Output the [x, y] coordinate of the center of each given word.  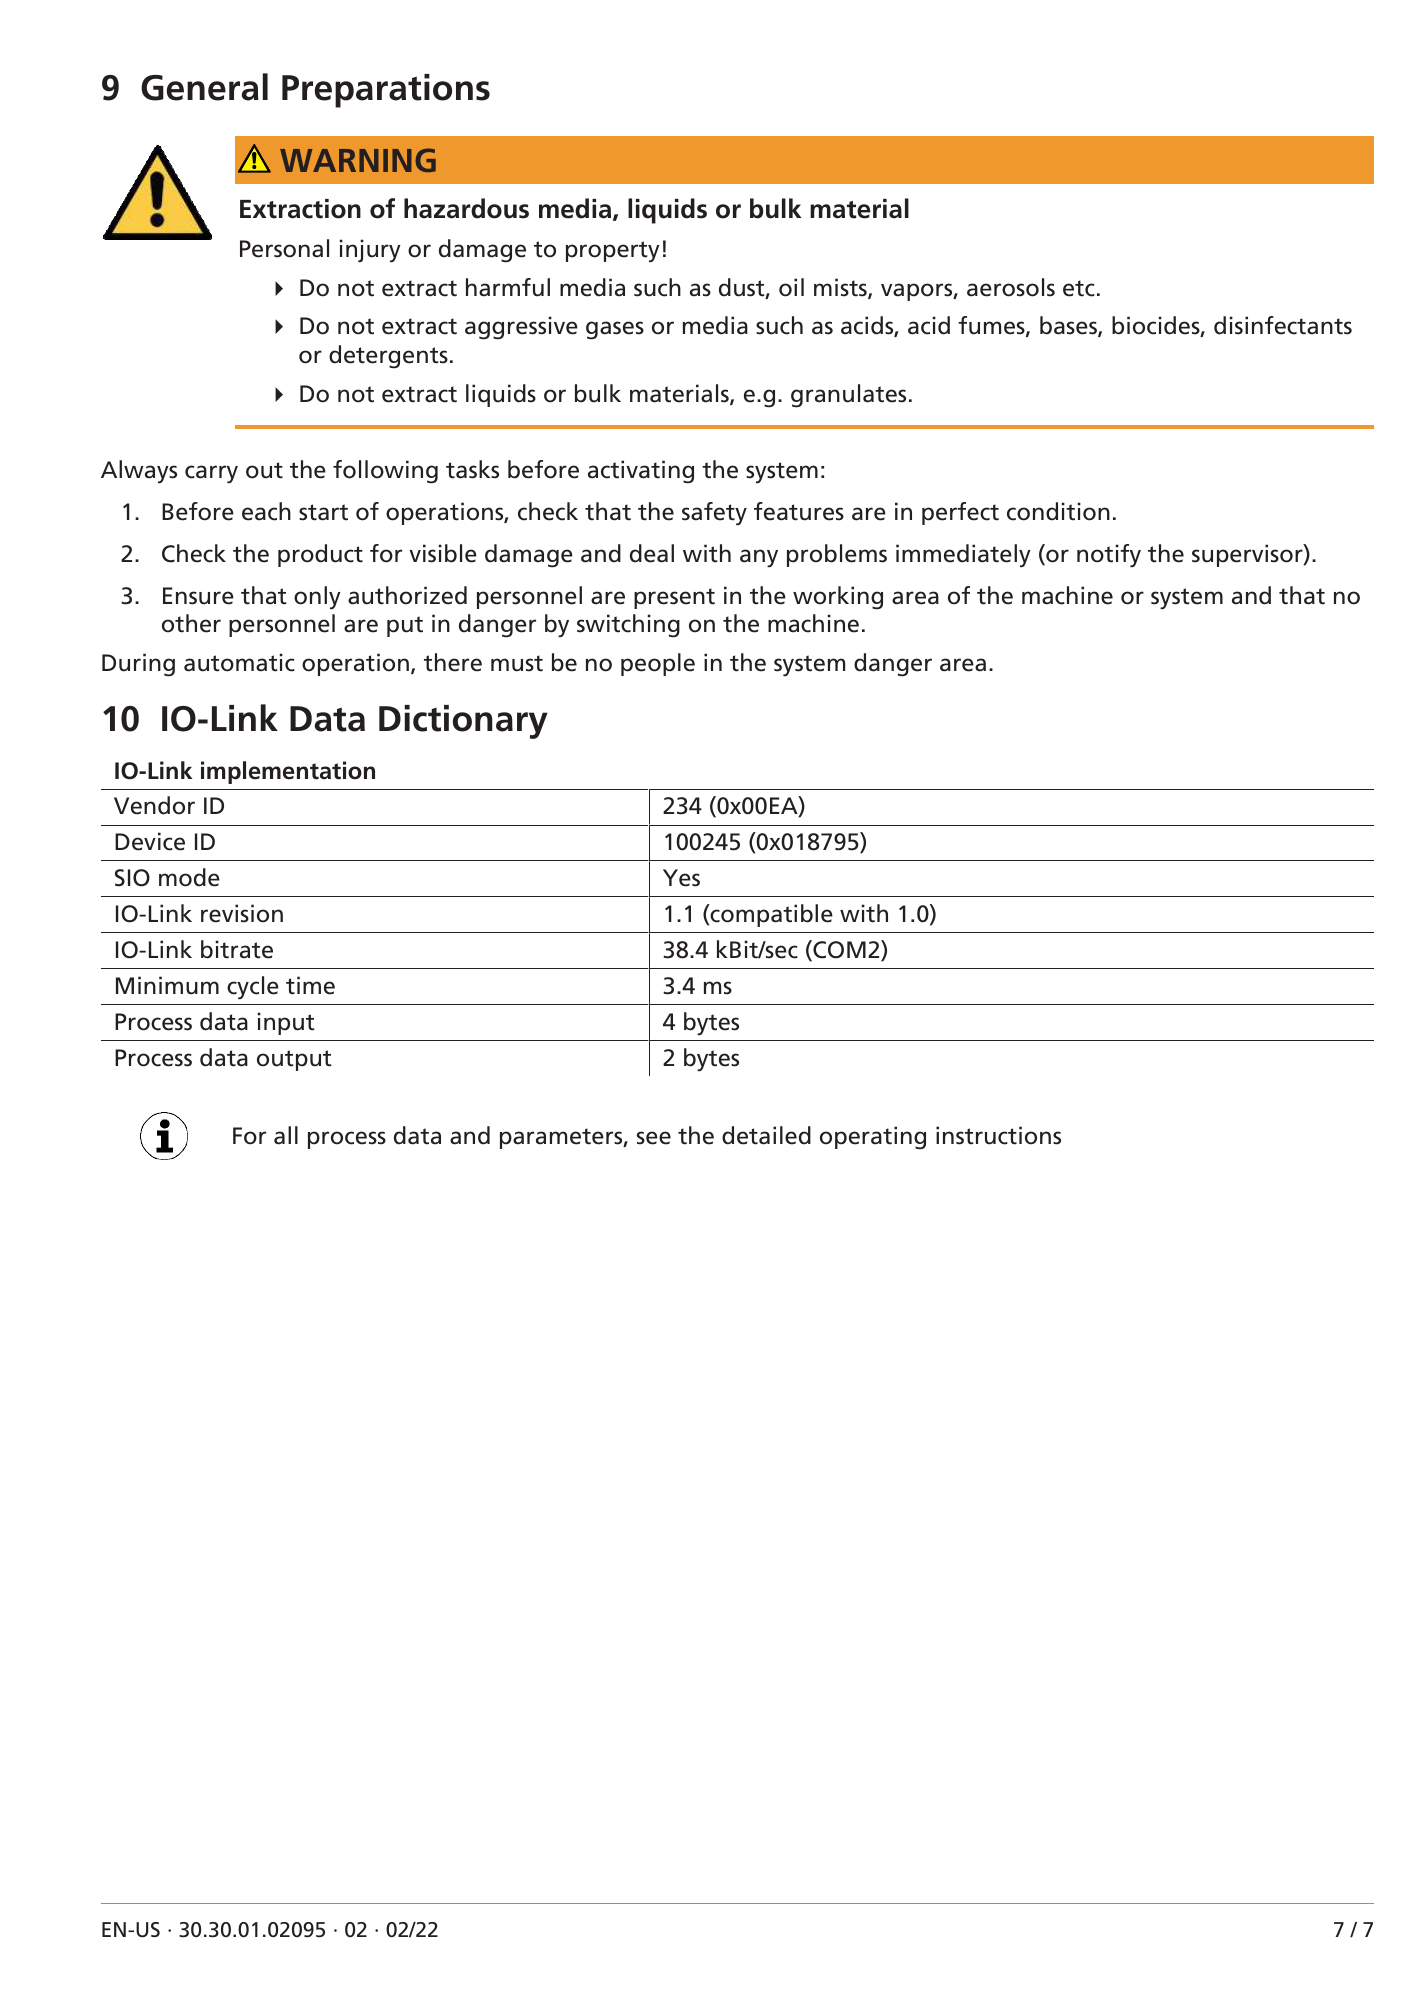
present [674, 598]
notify [1109, 556]
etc [1079, 288]
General [204, 87]
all [286, 1135]
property [613, 252]
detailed [766, 1135]
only [317, 598]
